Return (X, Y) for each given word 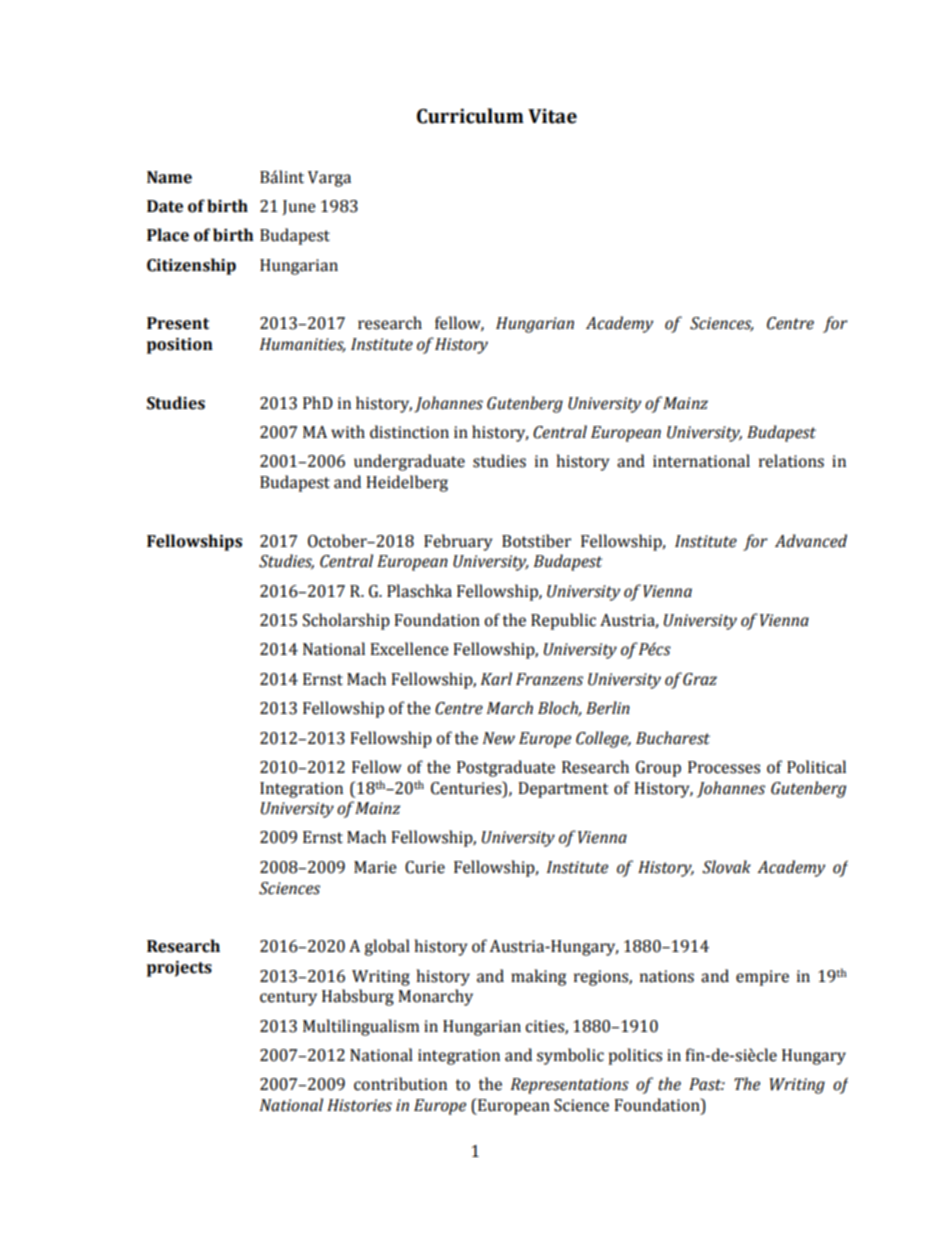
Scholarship (346, 621)
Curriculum (470, 116)
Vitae (552, 116)
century (288, 998)
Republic (563, 621)
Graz (700, 679)
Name (169, 177)
